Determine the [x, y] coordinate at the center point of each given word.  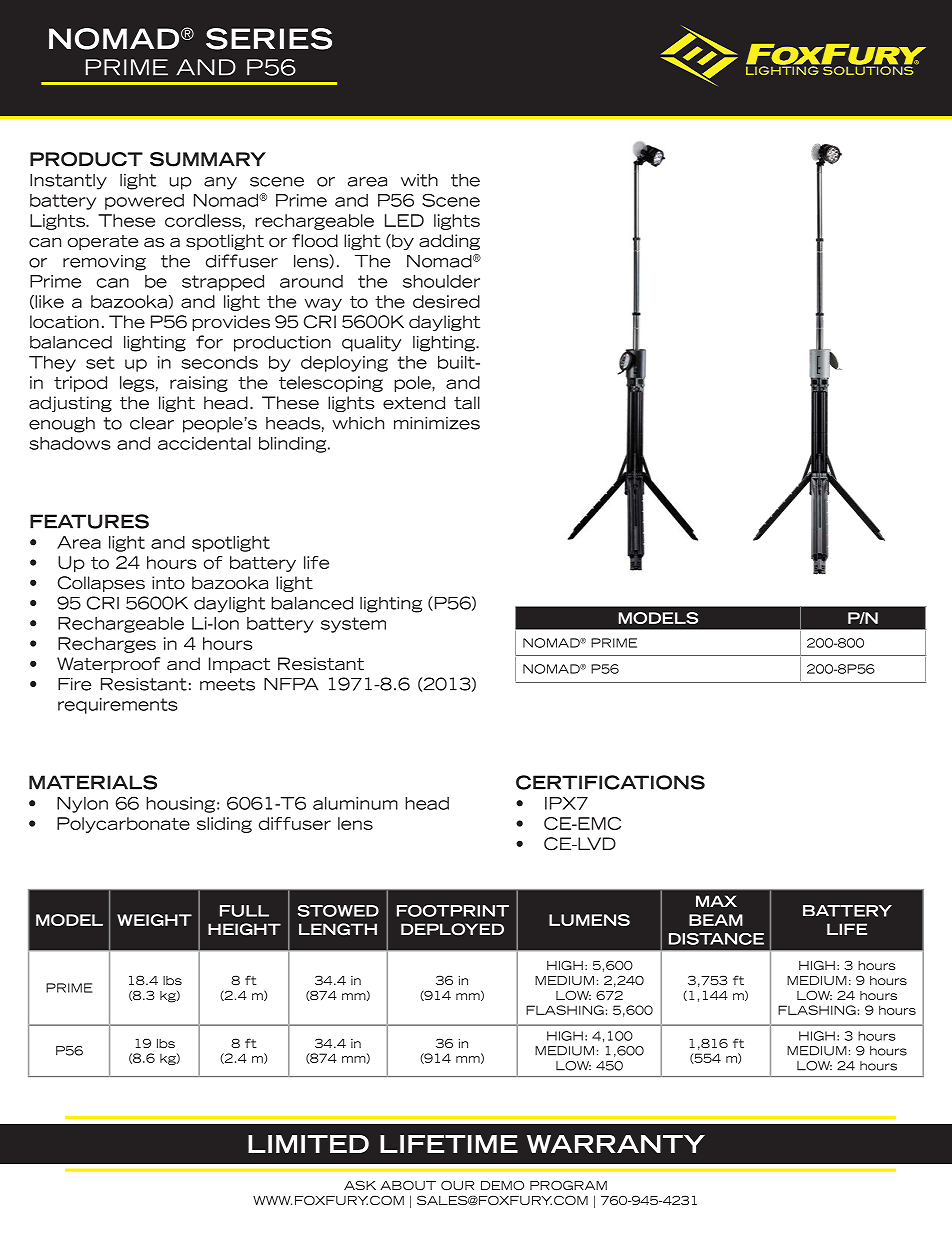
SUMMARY [208, 159]
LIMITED [308, 1144]
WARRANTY [616, 1144]
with [419, 180]
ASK [360, 1185]
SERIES [269, 39]
